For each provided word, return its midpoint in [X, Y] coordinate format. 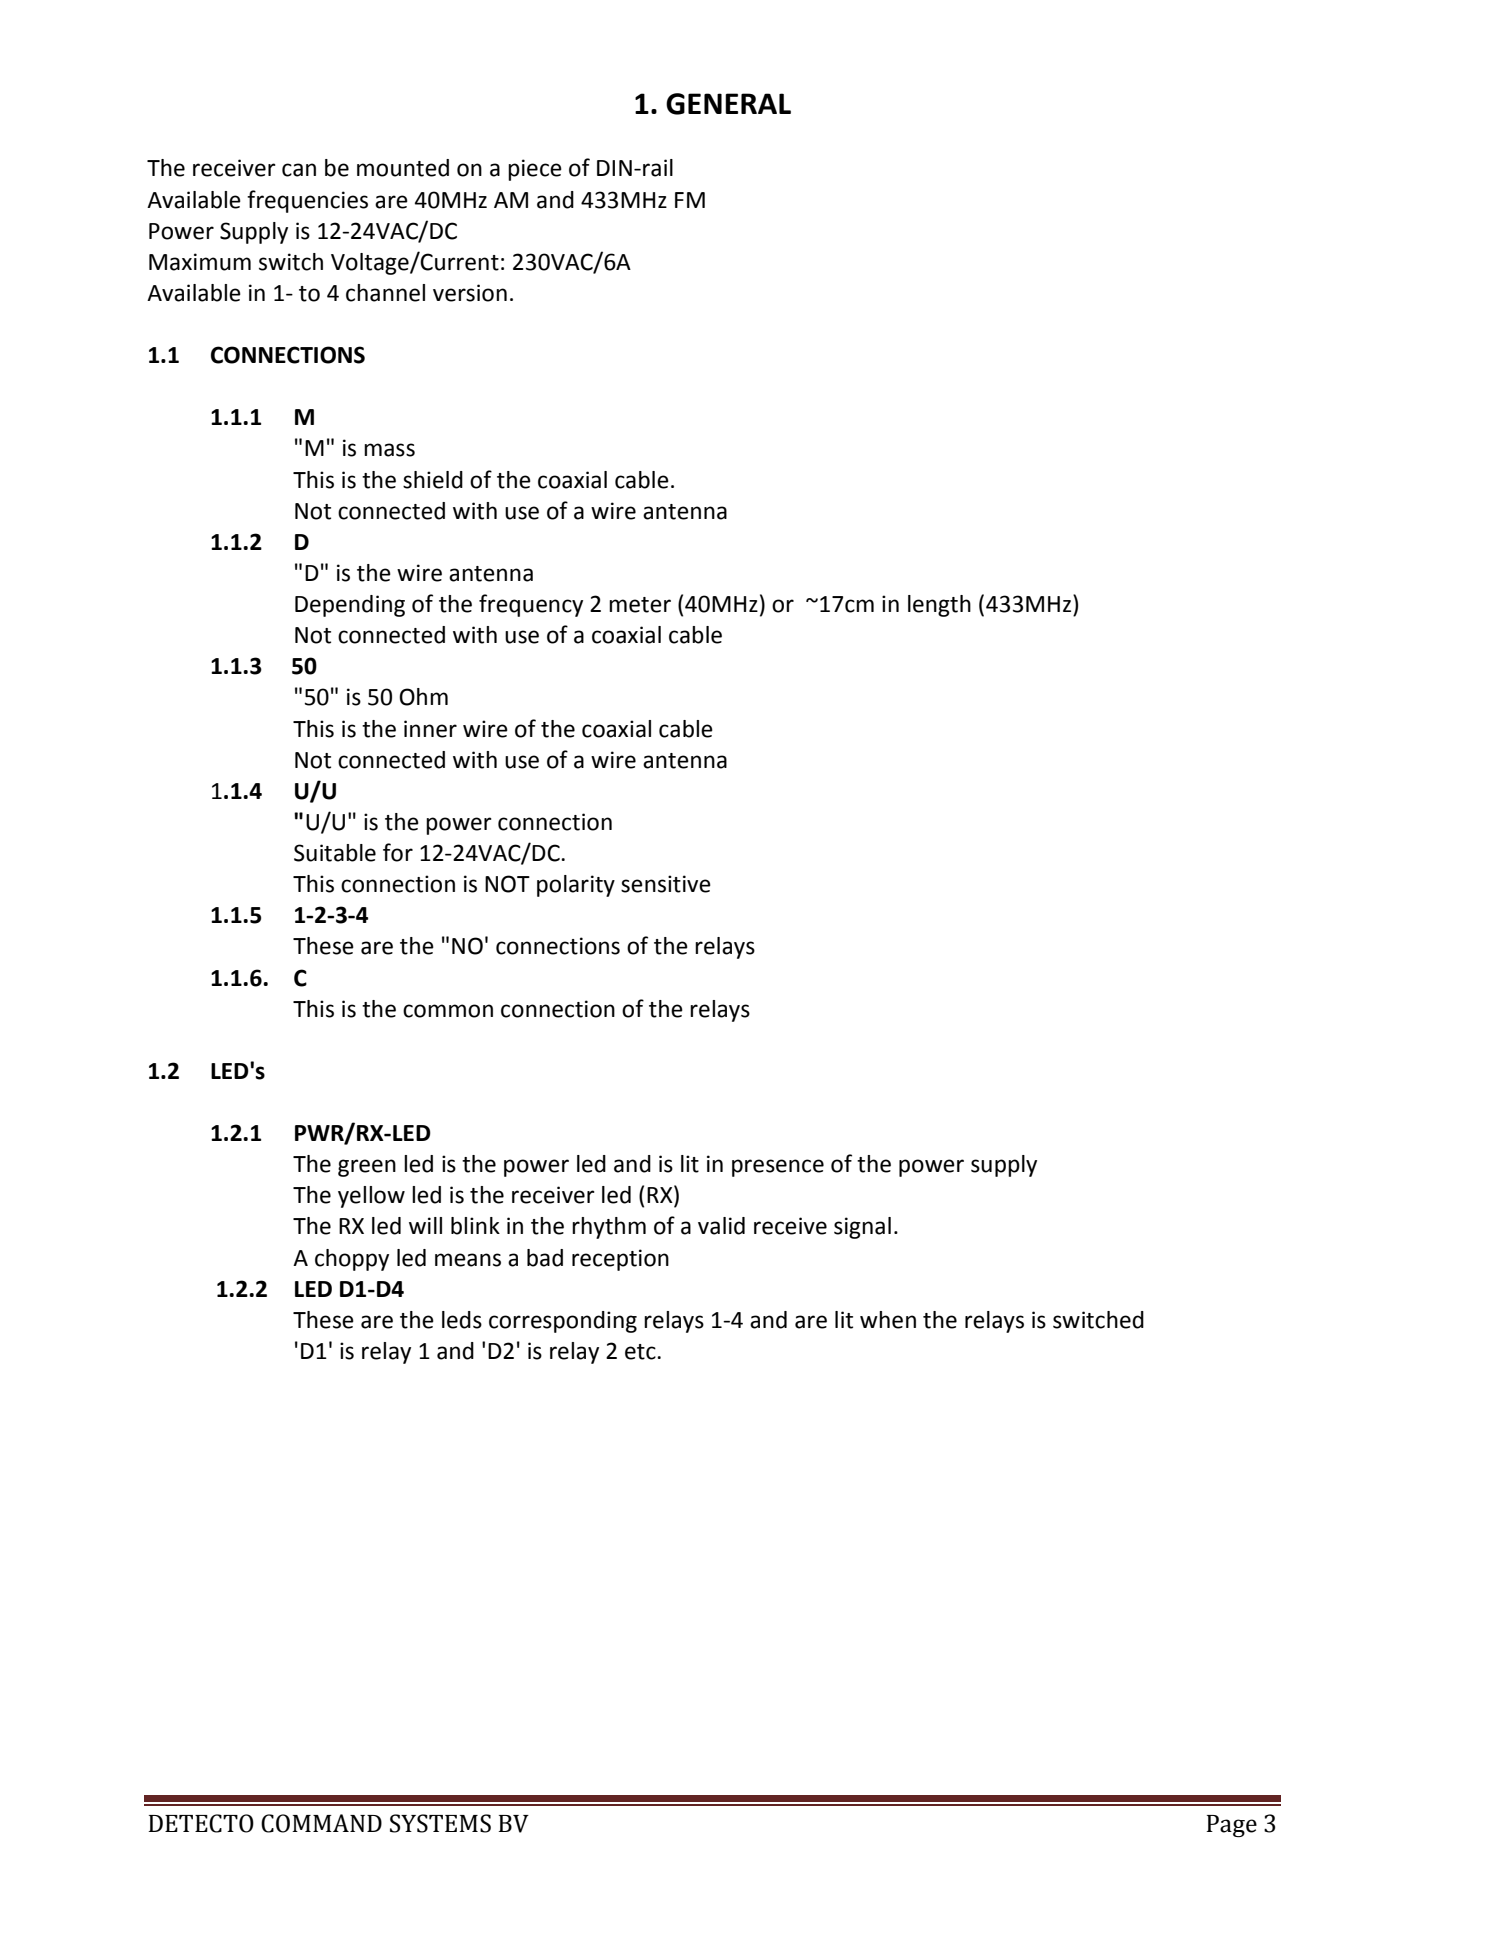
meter [640, 605]
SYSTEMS [440, 1823]
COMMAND [321, 1823]
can [299, 170]
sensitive [666, 884]
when [888, 1320]
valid [721, 1226]
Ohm [423, 697]
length [939, 606]
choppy [352, 1260]
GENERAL [728, 104]
